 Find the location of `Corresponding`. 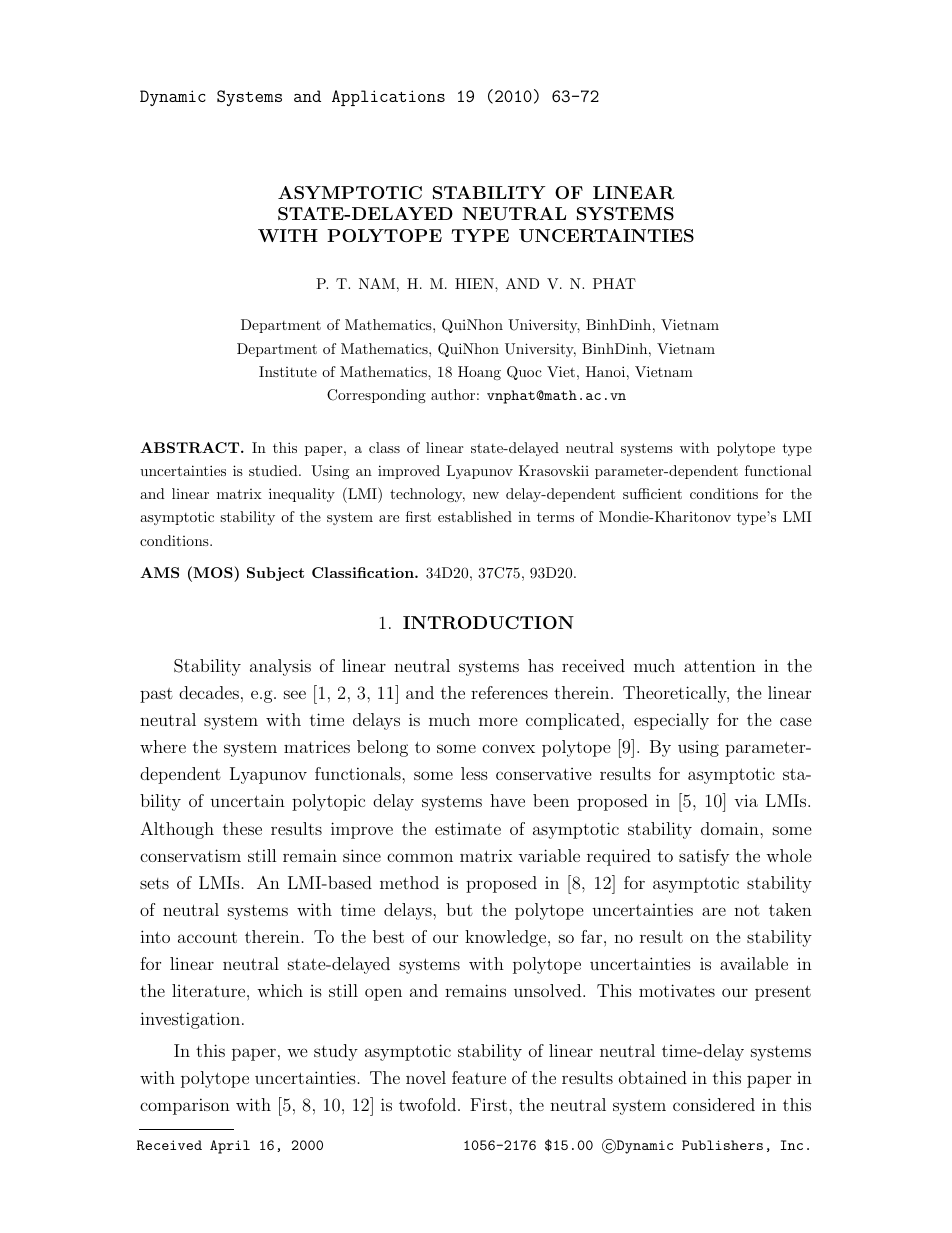

Corresponding is located at coordinates (376, 396).
